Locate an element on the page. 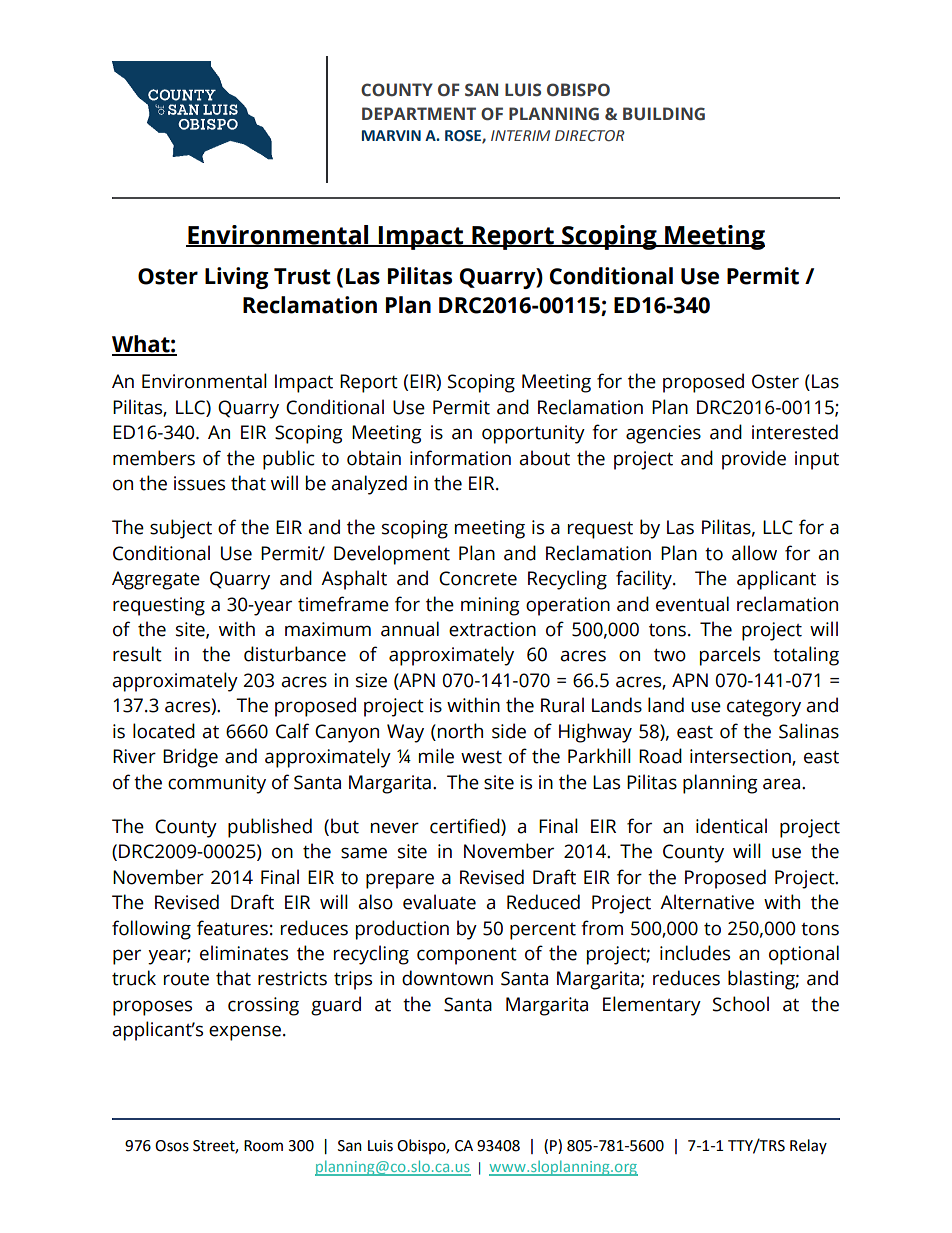 The height and width of the page is (1233, 952). parcels is located at coordinates (730, 656).
